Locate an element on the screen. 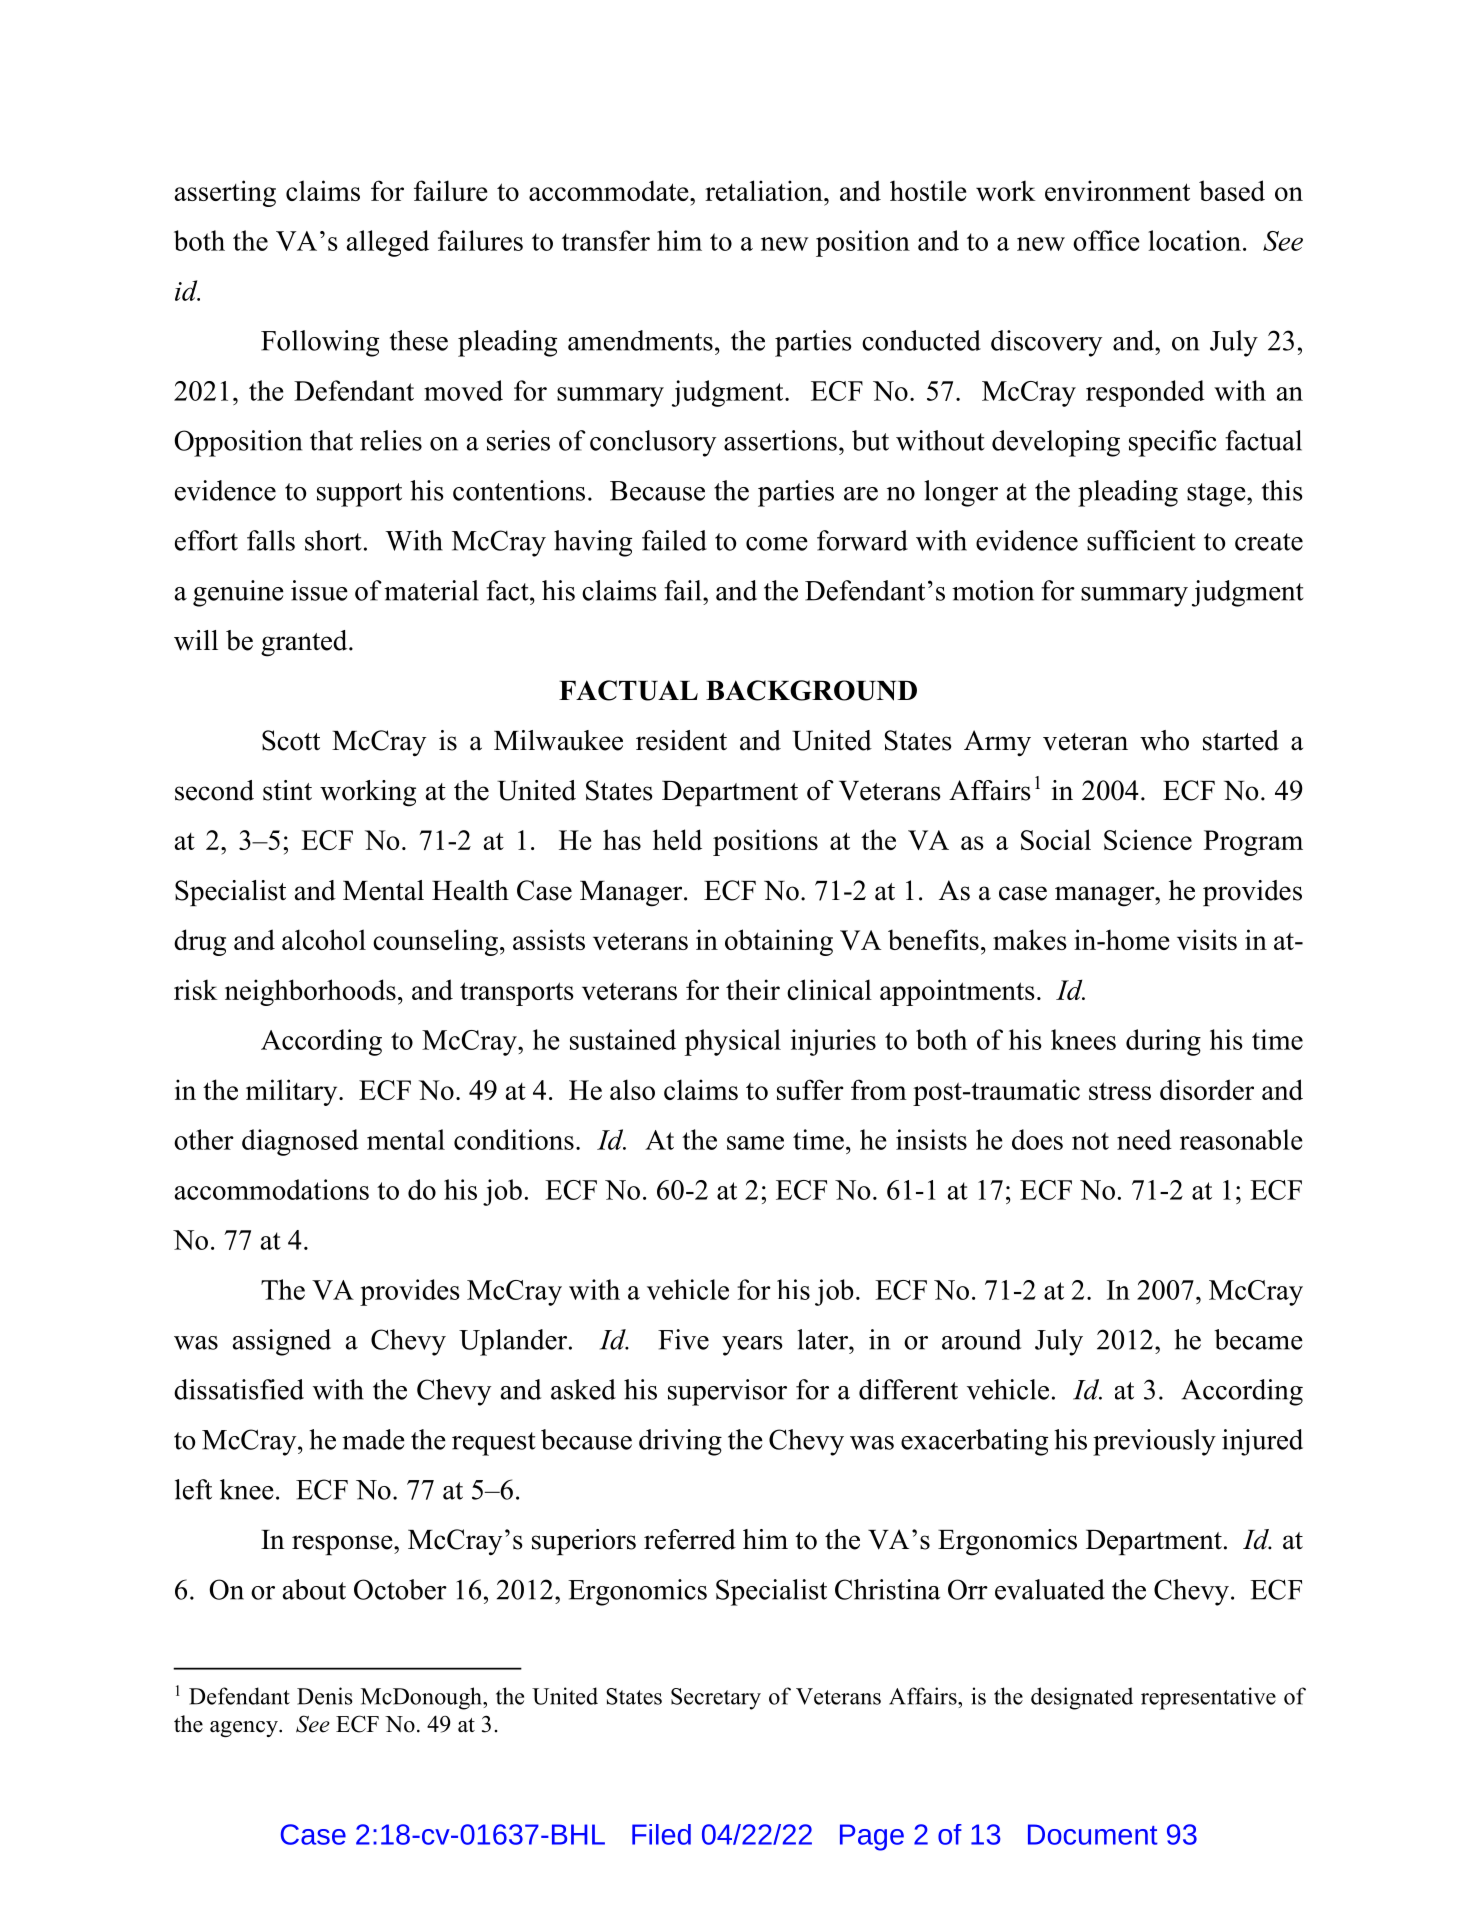 The height and width of the screenshot is (1911, 1477). BACKGROUND is located at coordinates (811, 690).
